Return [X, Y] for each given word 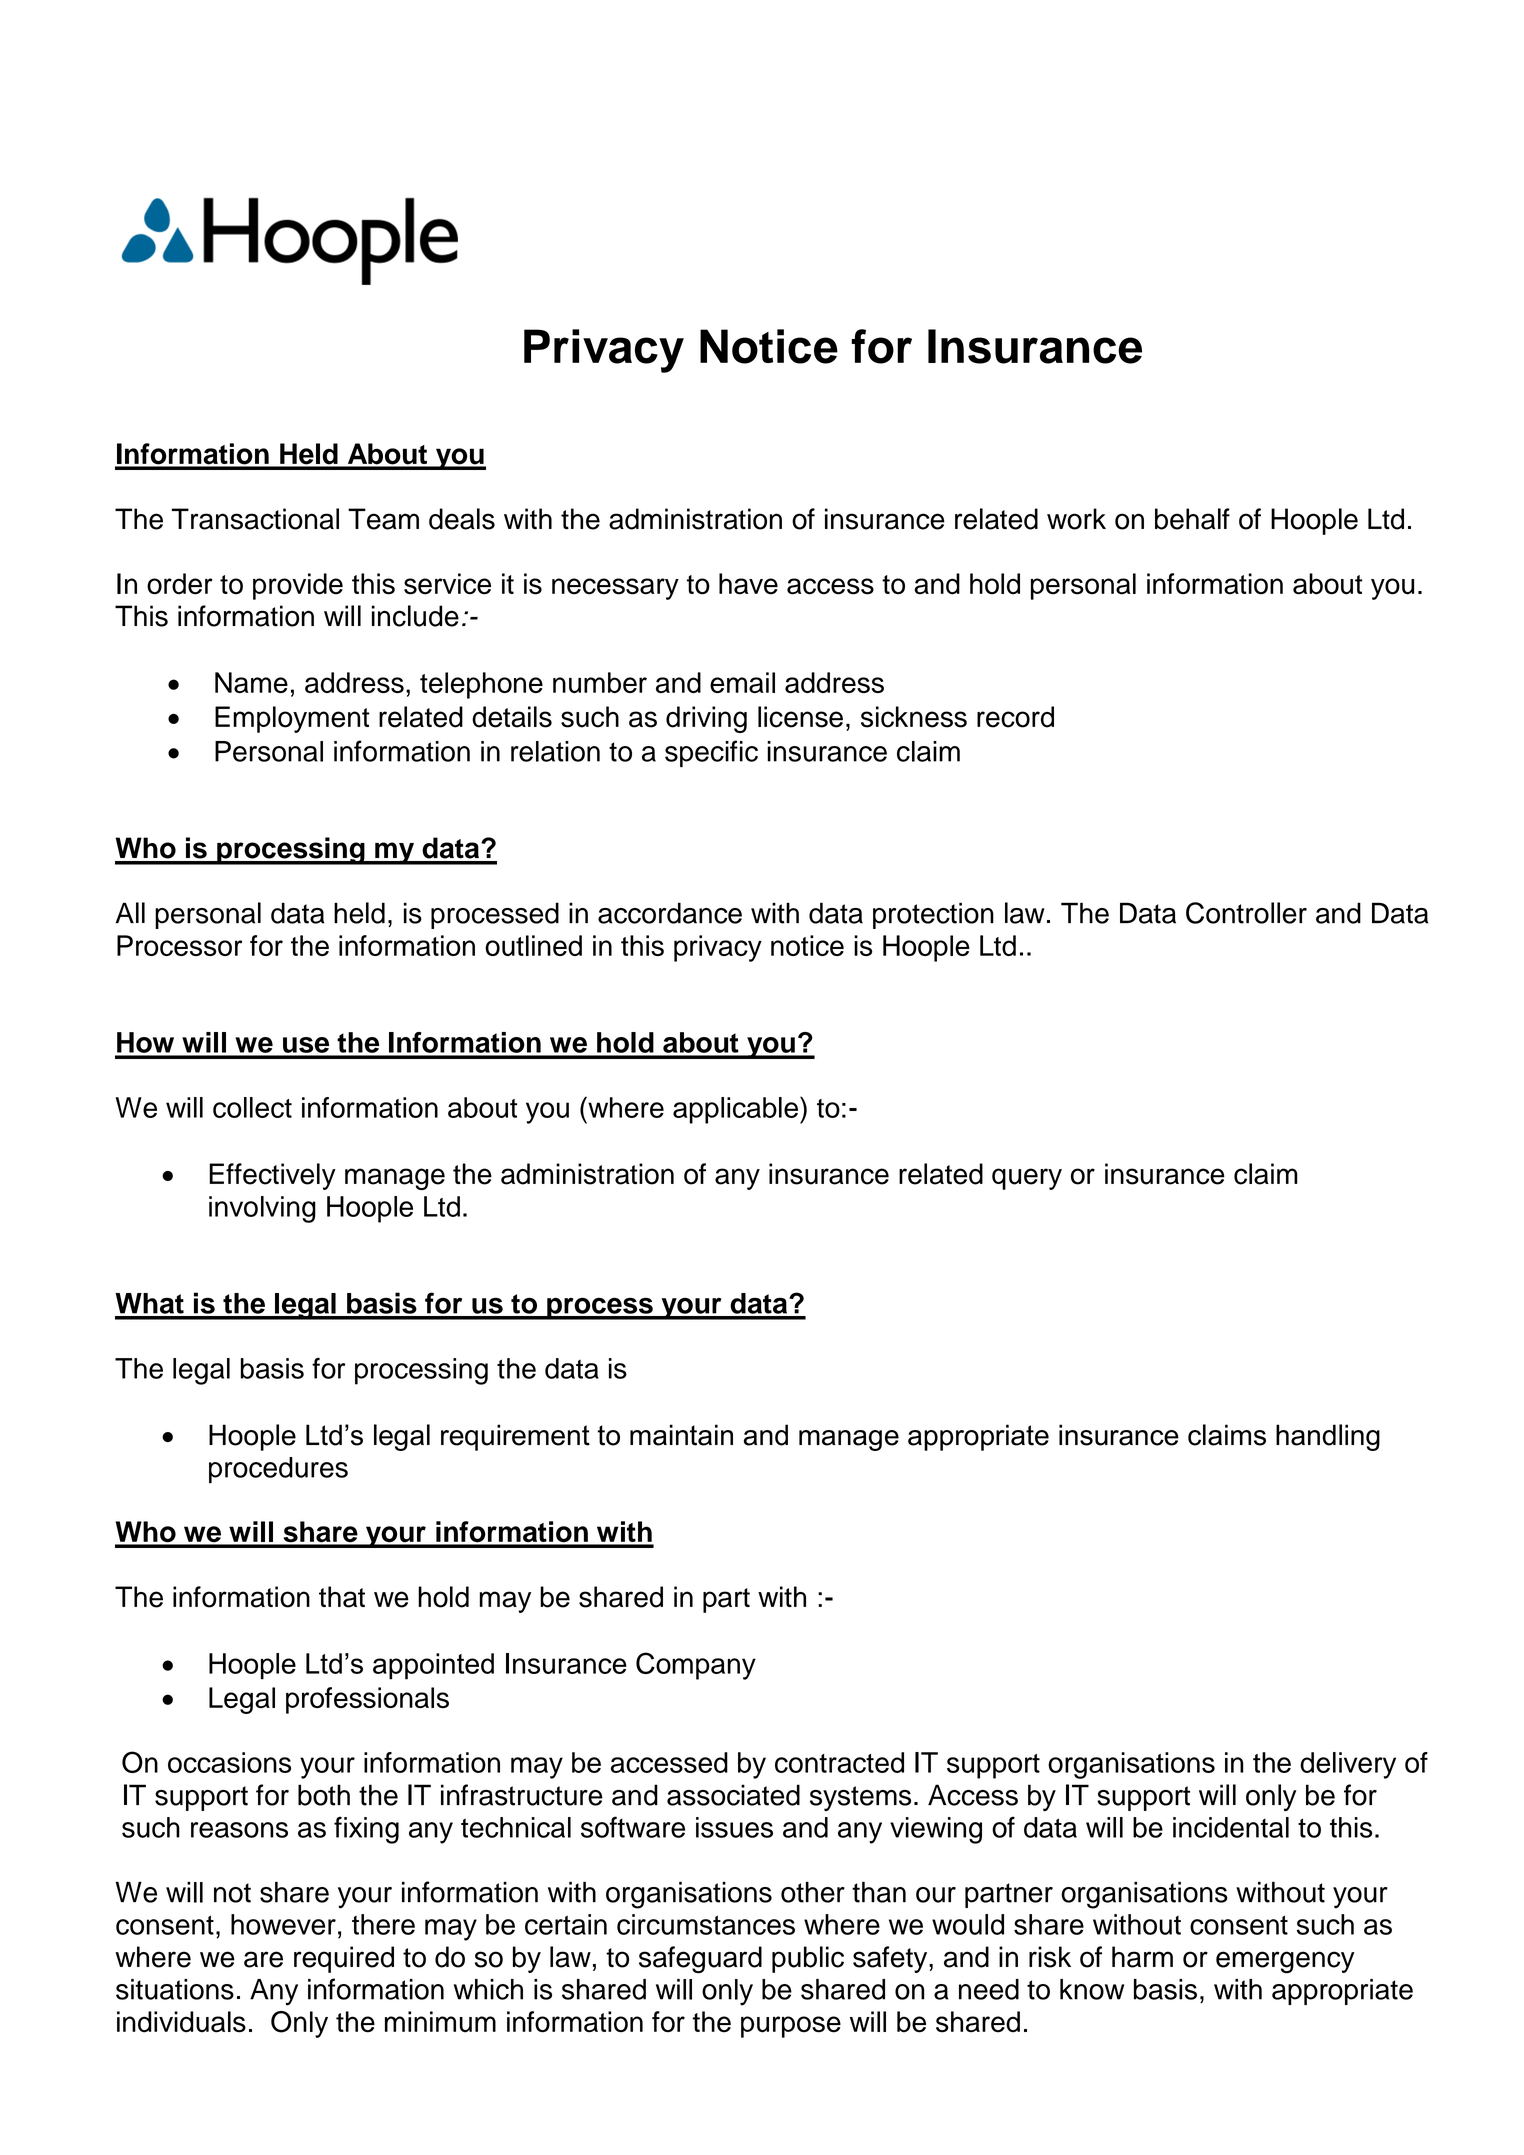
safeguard [700, 1960]
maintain [681, 1435]
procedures [278, 1470]
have [748, 584]
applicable [737, 1110]
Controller [1246, 913]
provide [298, 586]
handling [1328, 1437]
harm [1142, 1957]
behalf [1192, 519]
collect [252, 1107]
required [344, 1959]
